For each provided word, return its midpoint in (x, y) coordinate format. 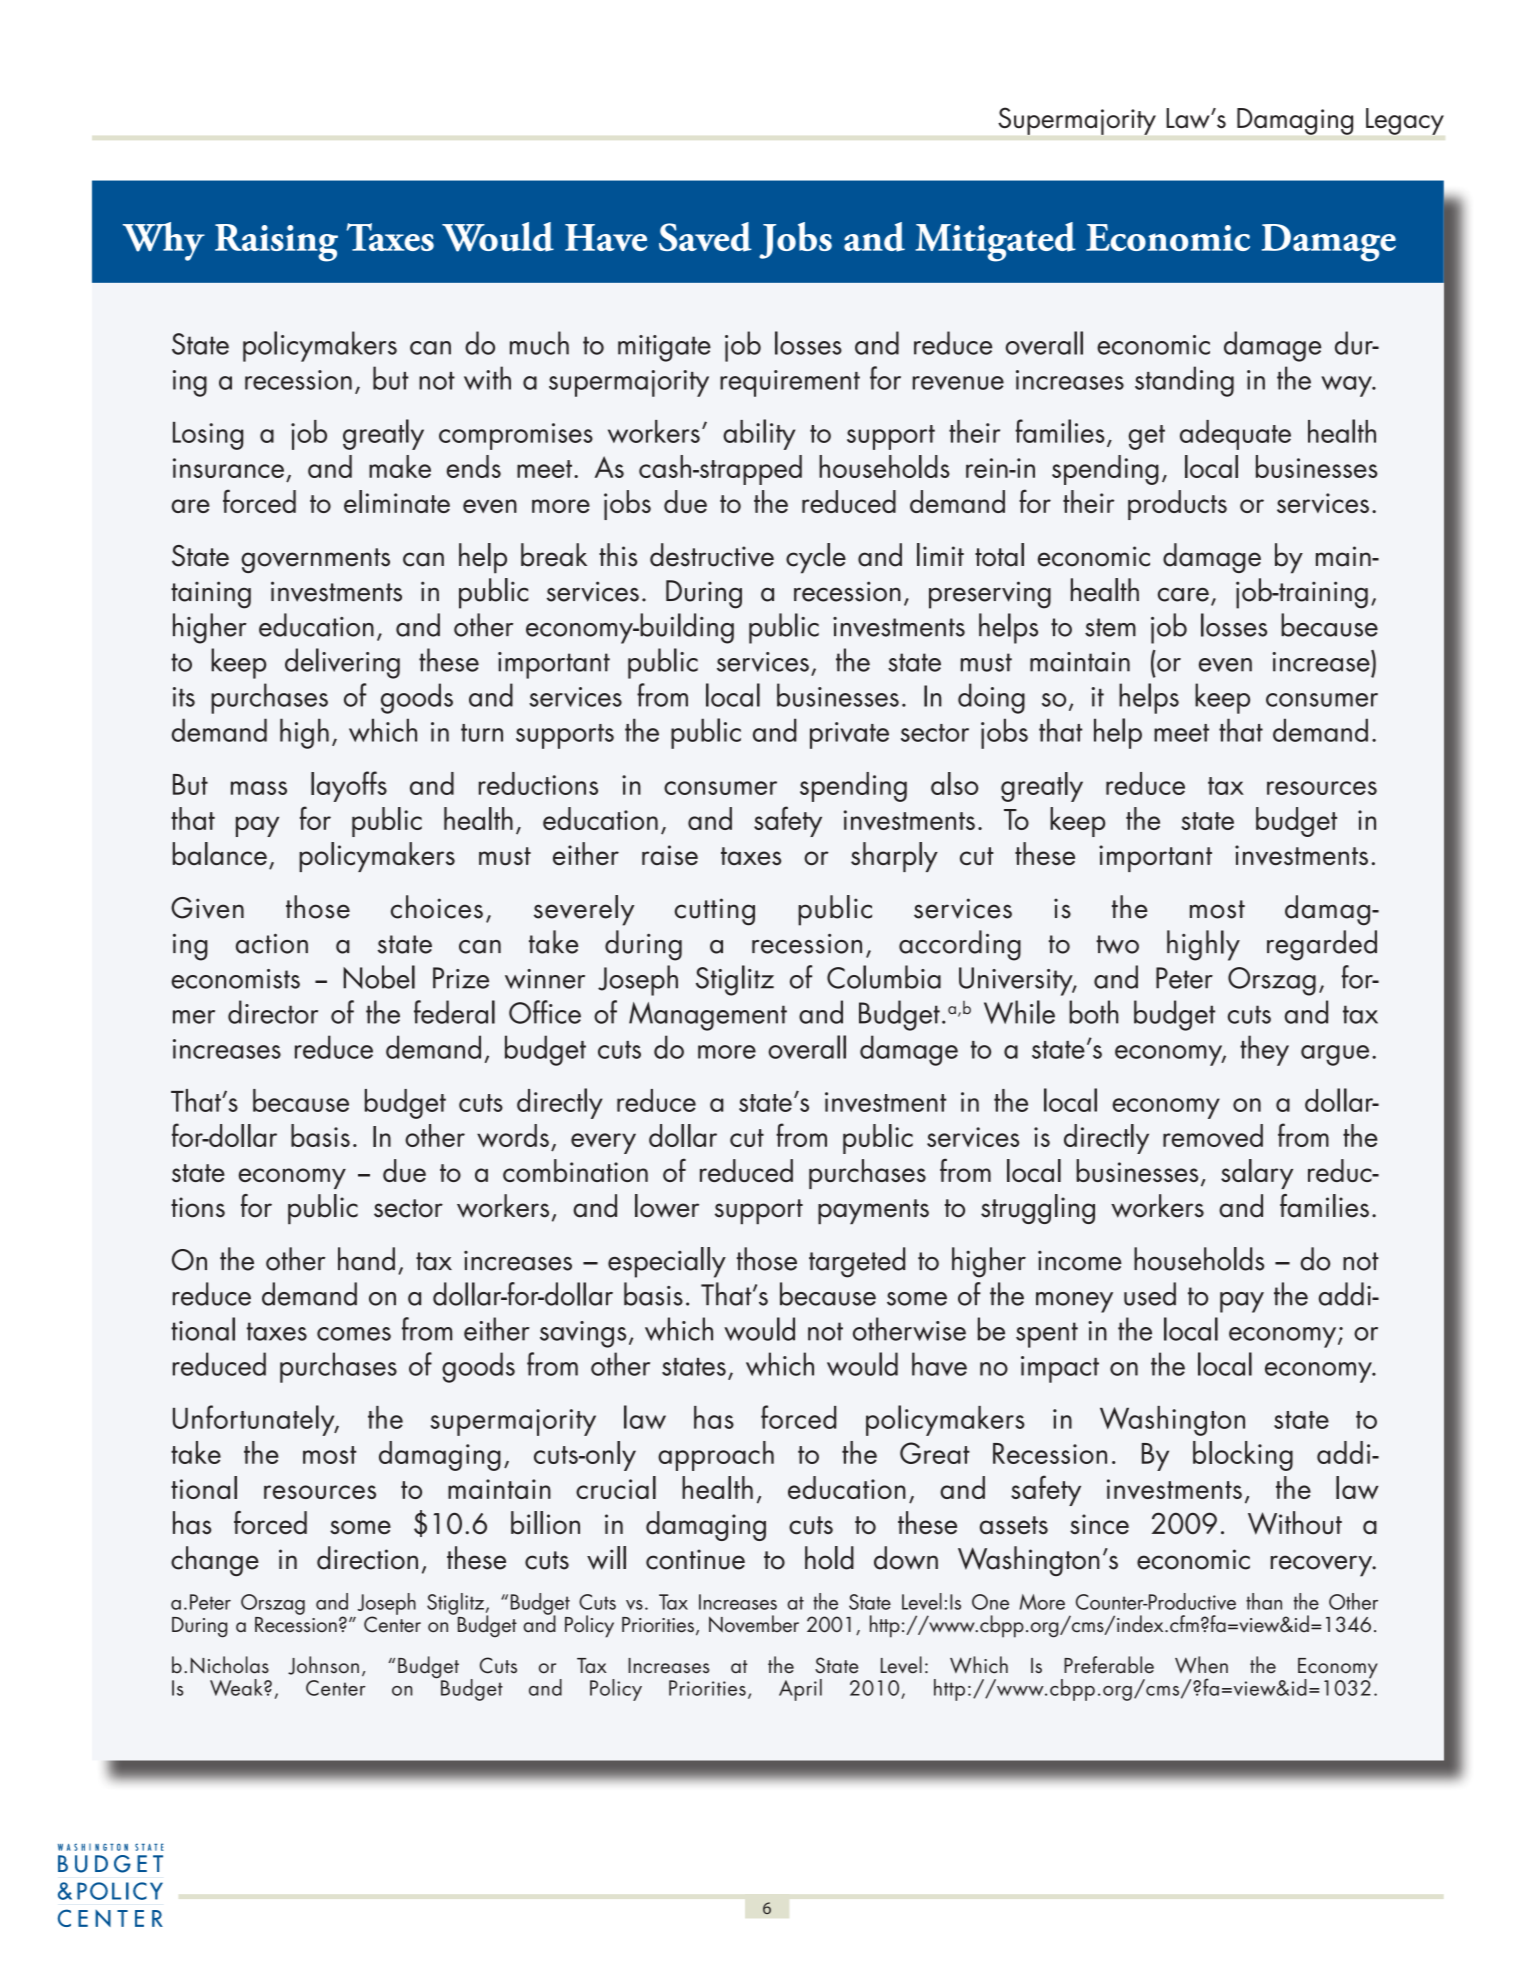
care (1183, 594)
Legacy (1405, 121)
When (1201, 1665)
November (754, 1624)
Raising (276, 243)
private (849, 735)
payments (873, 1211)
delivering (342, 663)
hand (366, 1259)
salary (1257, 1174)
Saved (705, 237)
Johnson (323, 1665)
